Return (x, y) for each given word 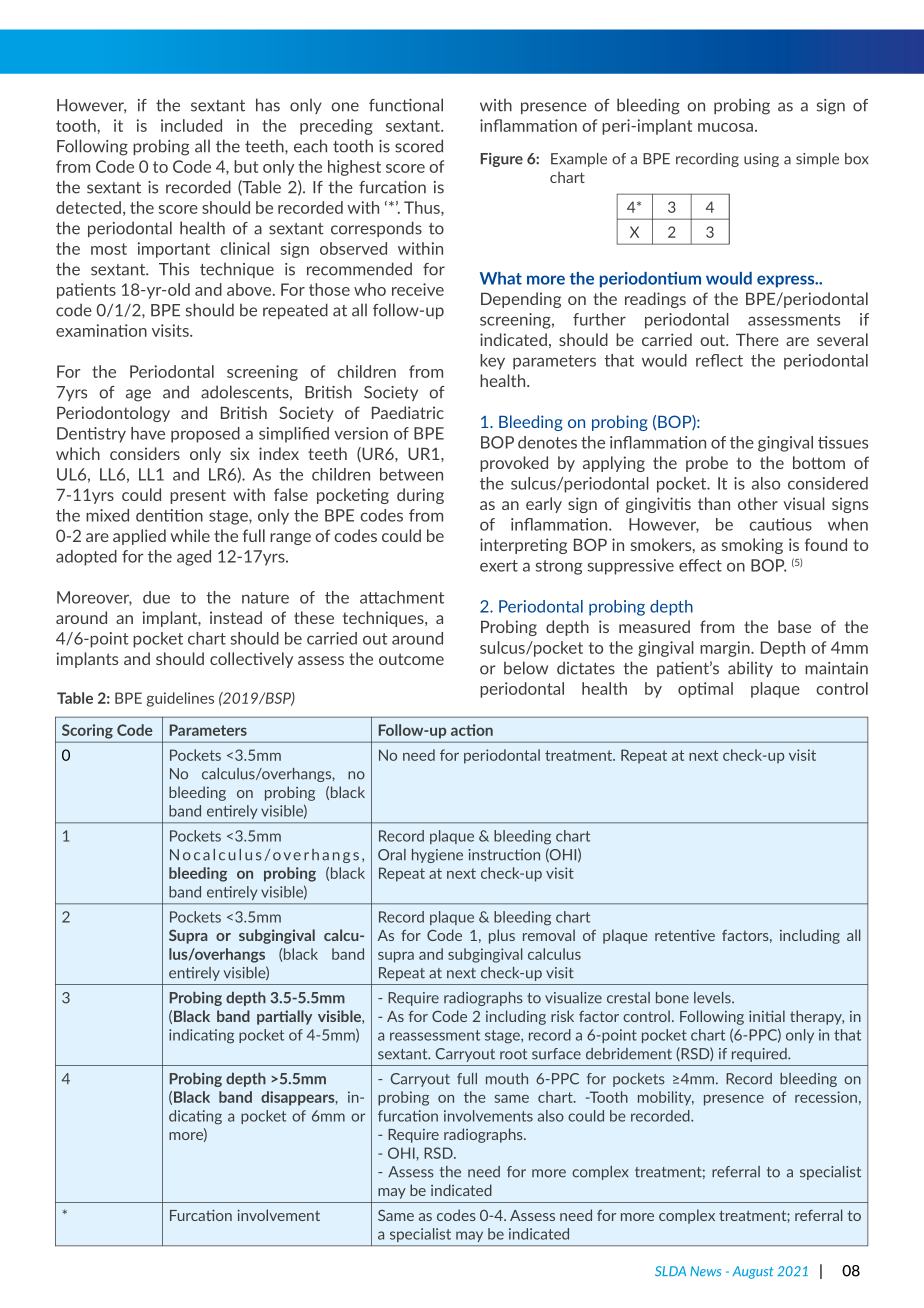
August (753, 1272)
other (758, 503)
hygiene (437, 856)
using (761, 160)
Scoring (87, 731)
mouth (507, 1079)
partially (284, 1017)
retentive (685, 935)
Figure (501, 160)
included (191, 125)
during (420, 496)
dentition (169, 515)
